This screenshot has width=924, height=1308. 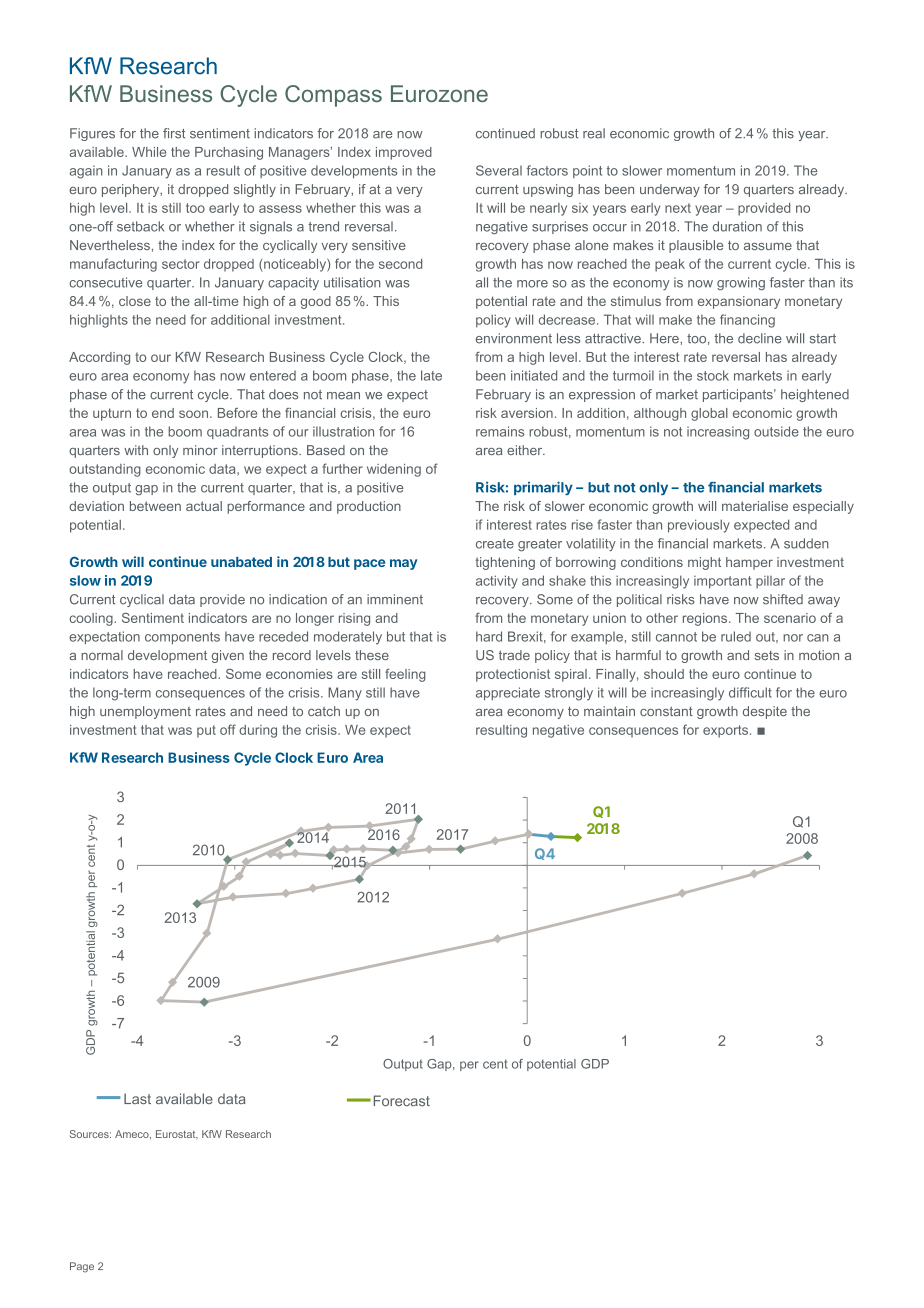 I want to click on pillar, so click(x=770, y=582).
